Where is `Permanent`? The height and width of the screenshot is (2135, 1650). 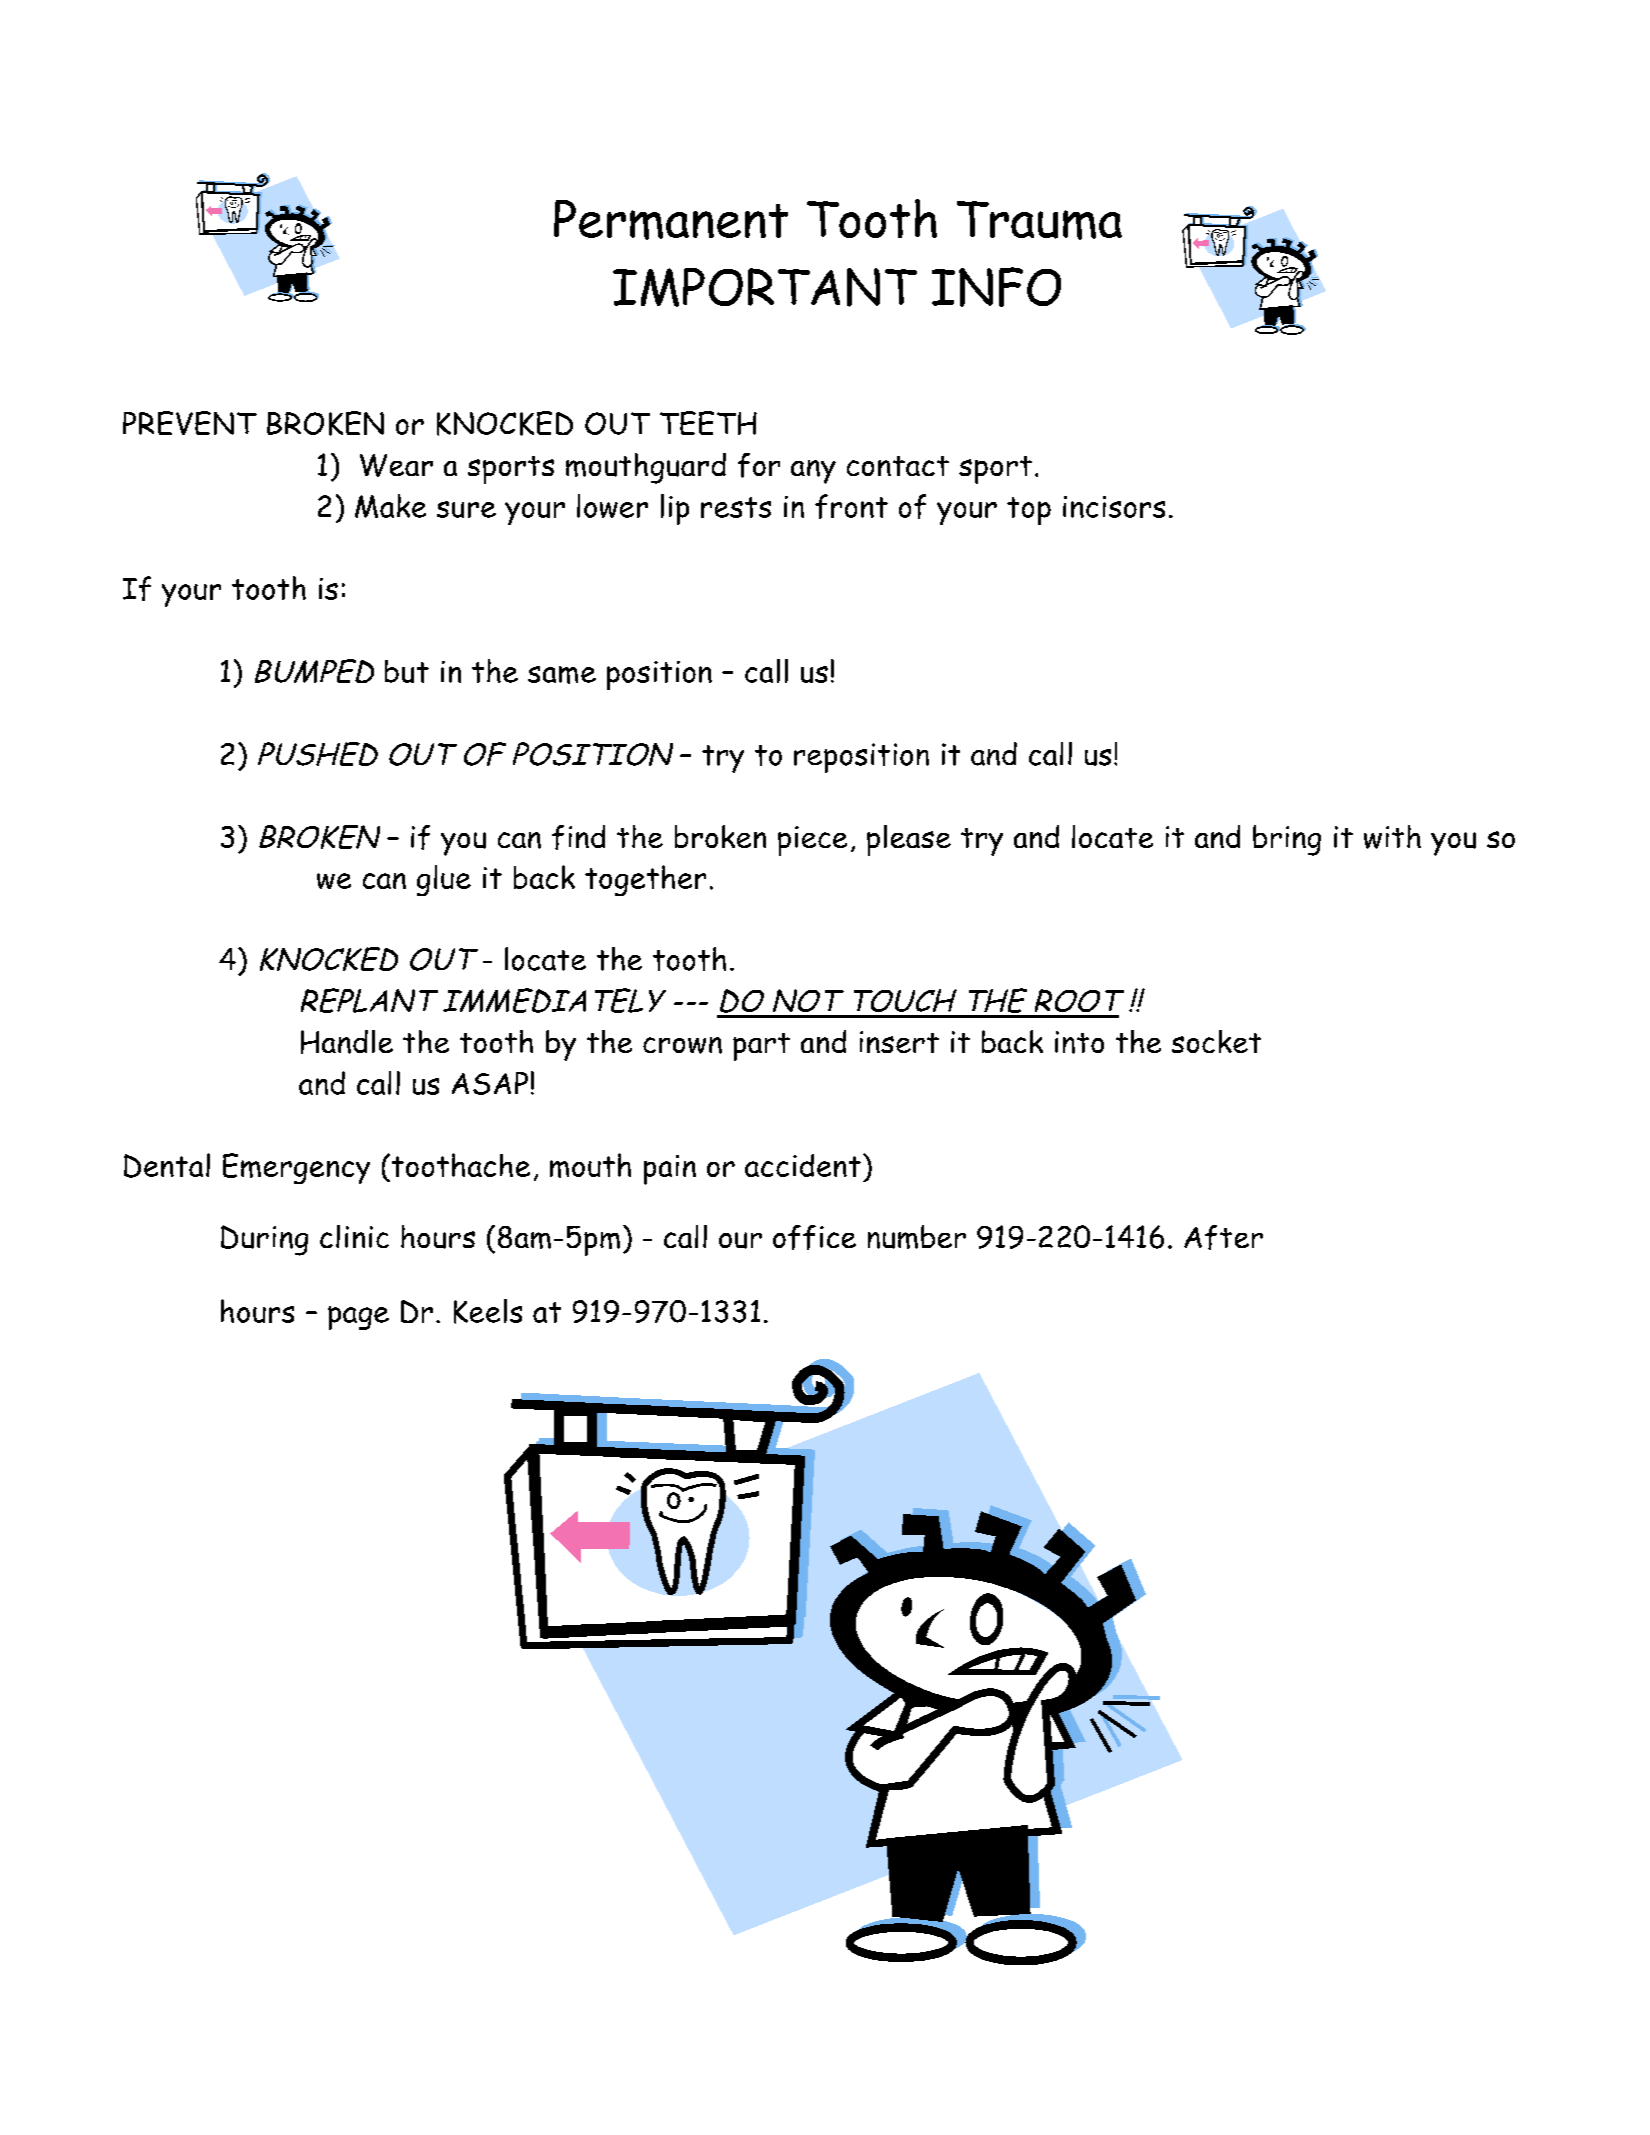 Permanent is located at coordinates (671, 220).
